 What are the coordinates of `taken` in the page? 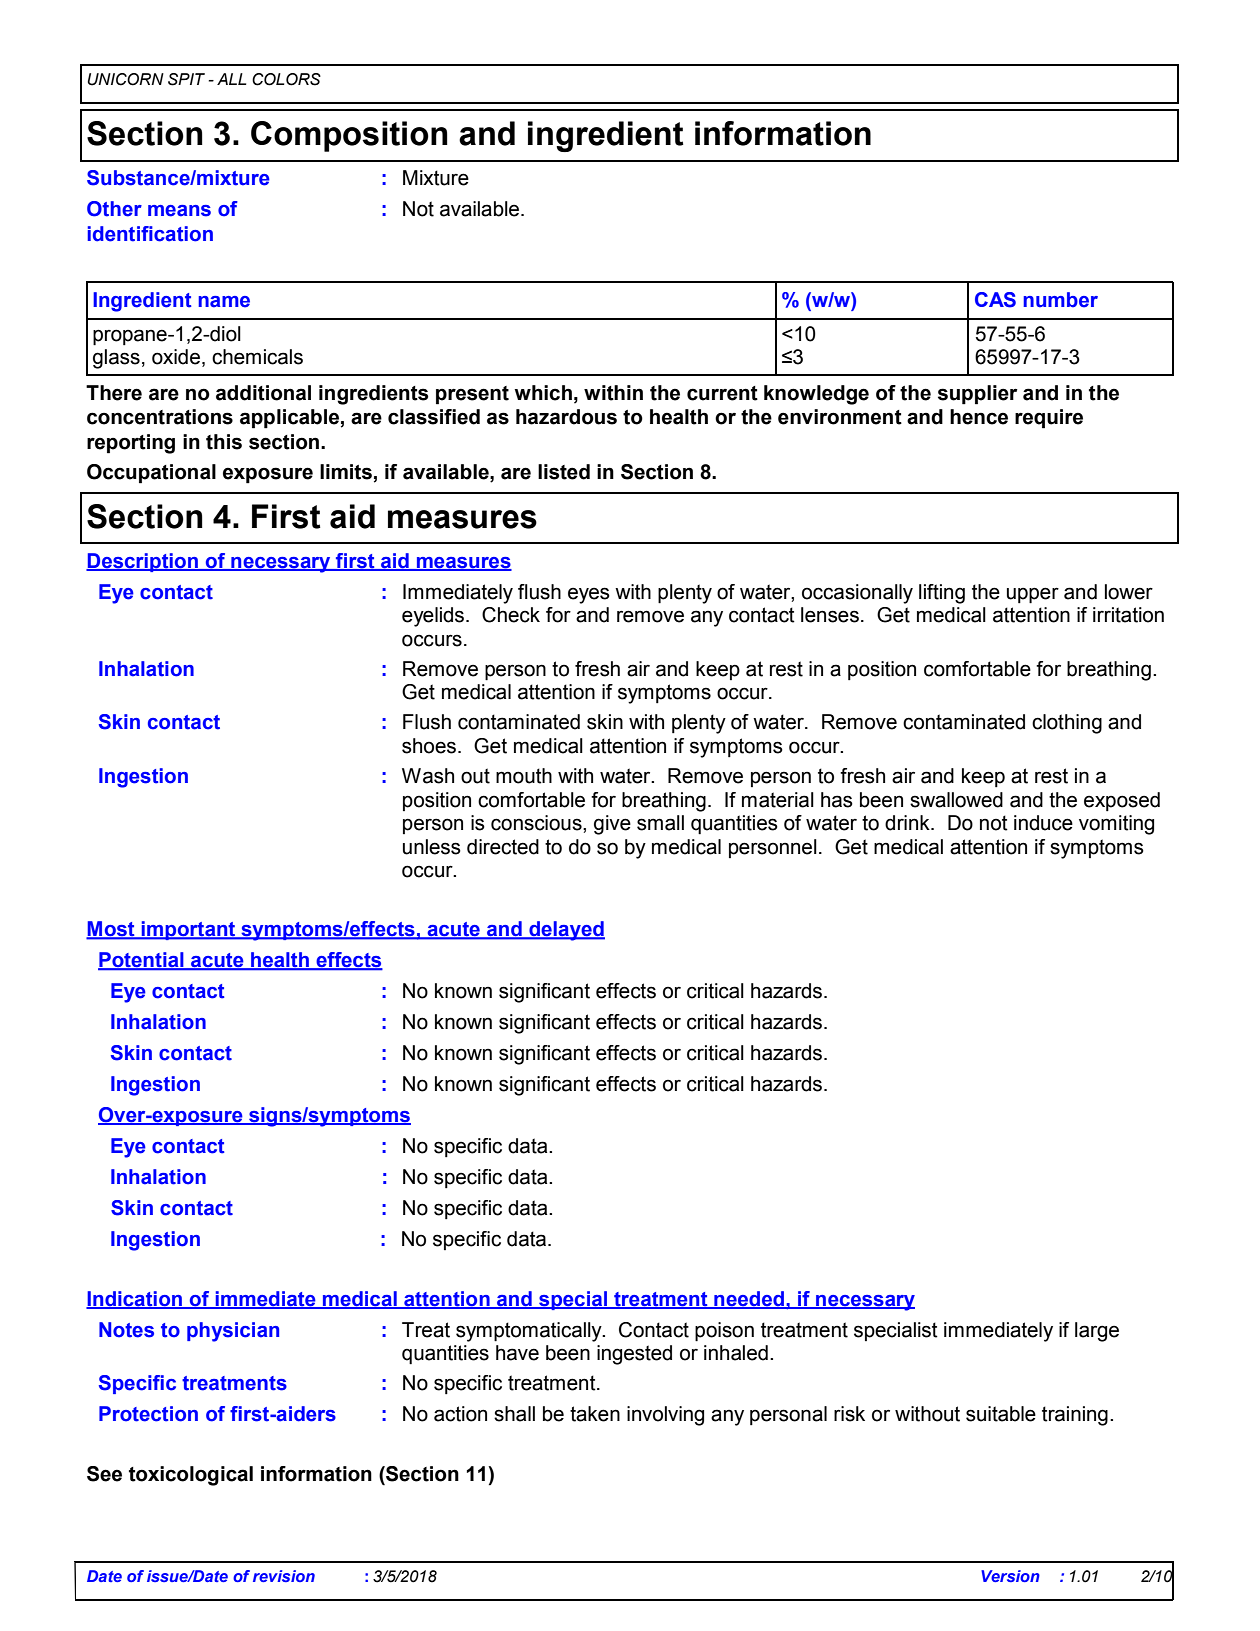 It's located at (595, 1414).
